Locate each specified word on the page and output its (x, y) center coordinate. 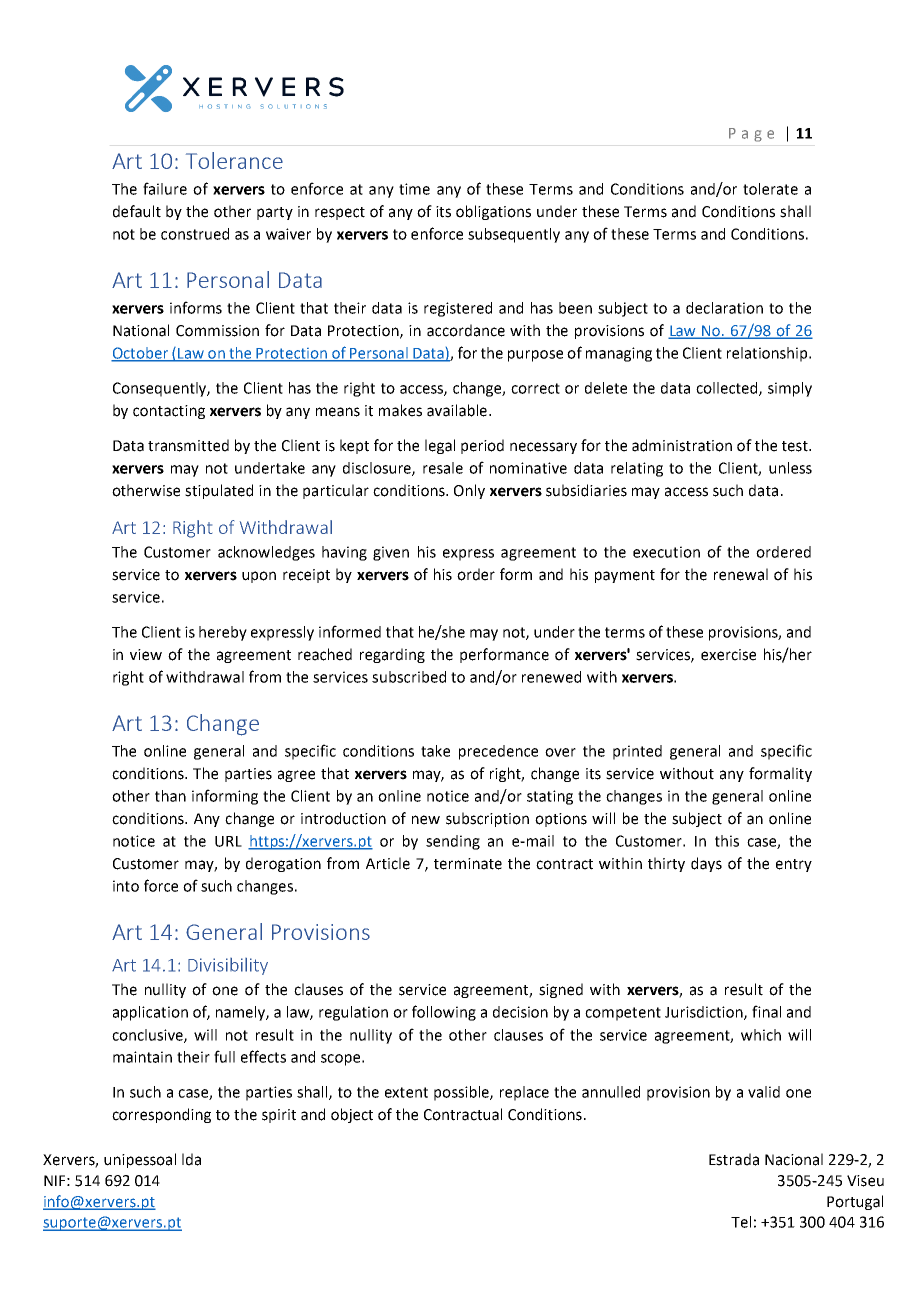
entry (794, 865)
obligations (493, 212)
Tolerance (234, 160)
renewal (741, 574)
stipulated (219, 491)
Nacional (794, 1159)
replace (524, 1093)
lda (191, 1159)
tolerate (770, 189)
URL (228, 841)
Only (469, 491)
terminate (468, 864)
